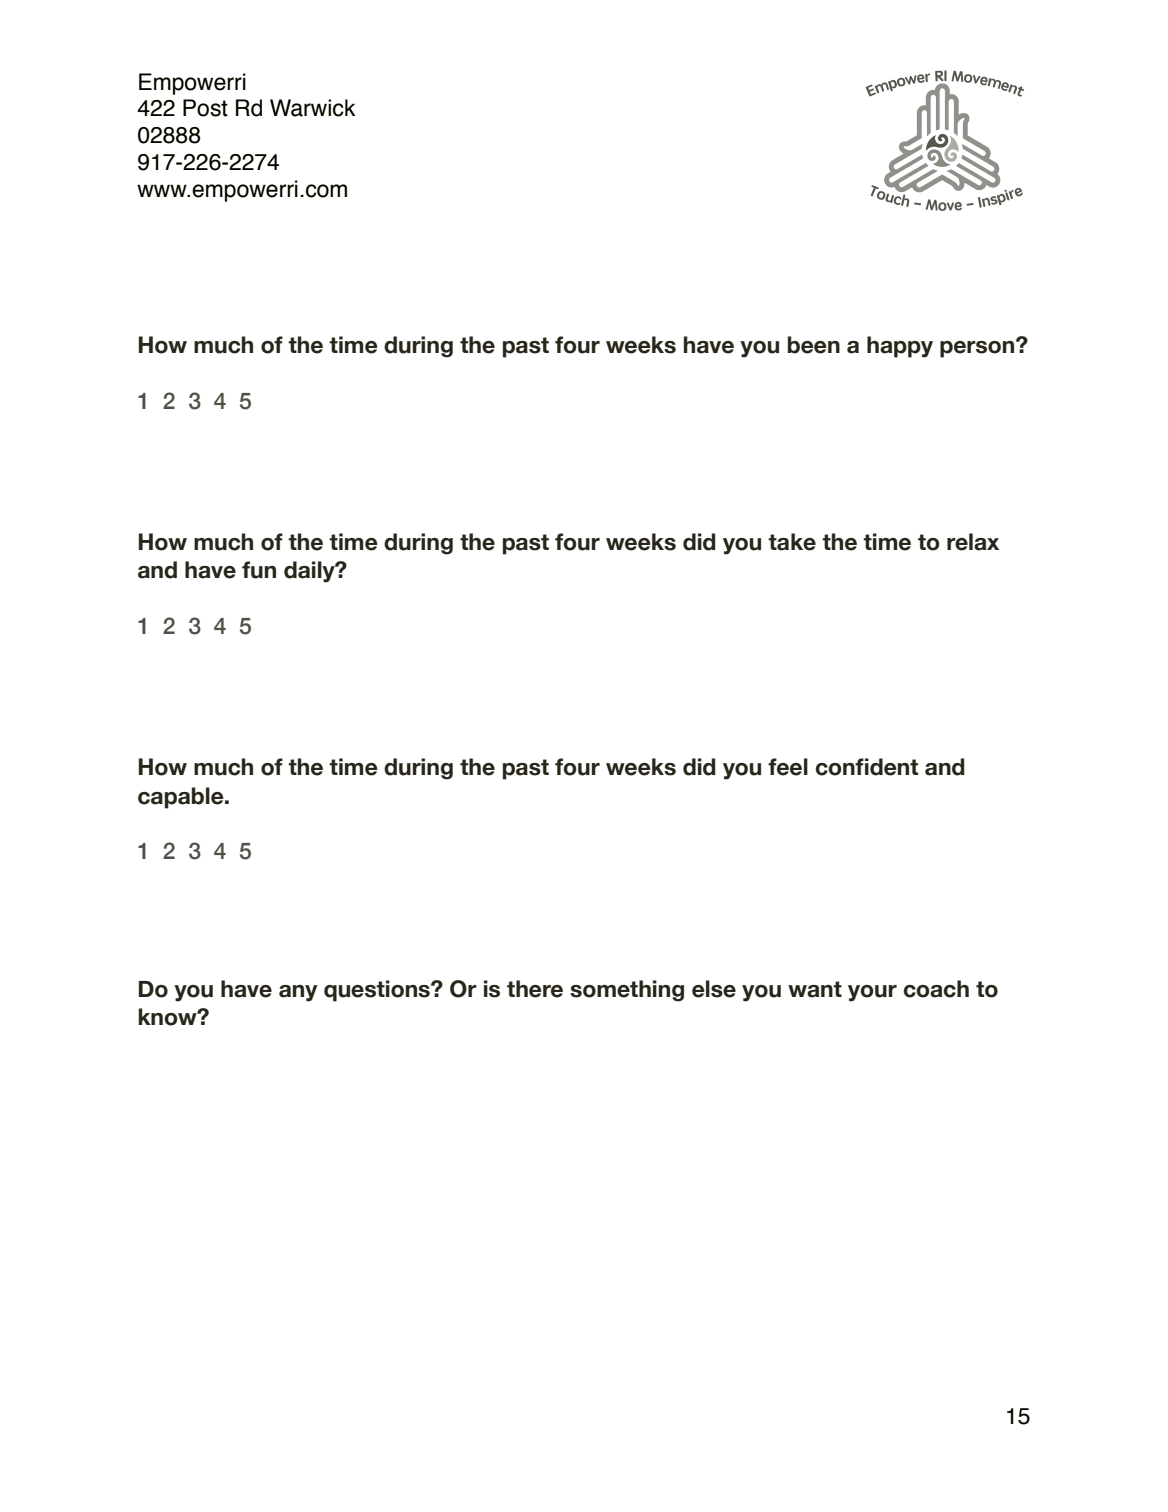 This screenshot has height=1512, width=1168. Describe the element at coordinates (973, 542) in the screenshot. I see `relax` at that location.
